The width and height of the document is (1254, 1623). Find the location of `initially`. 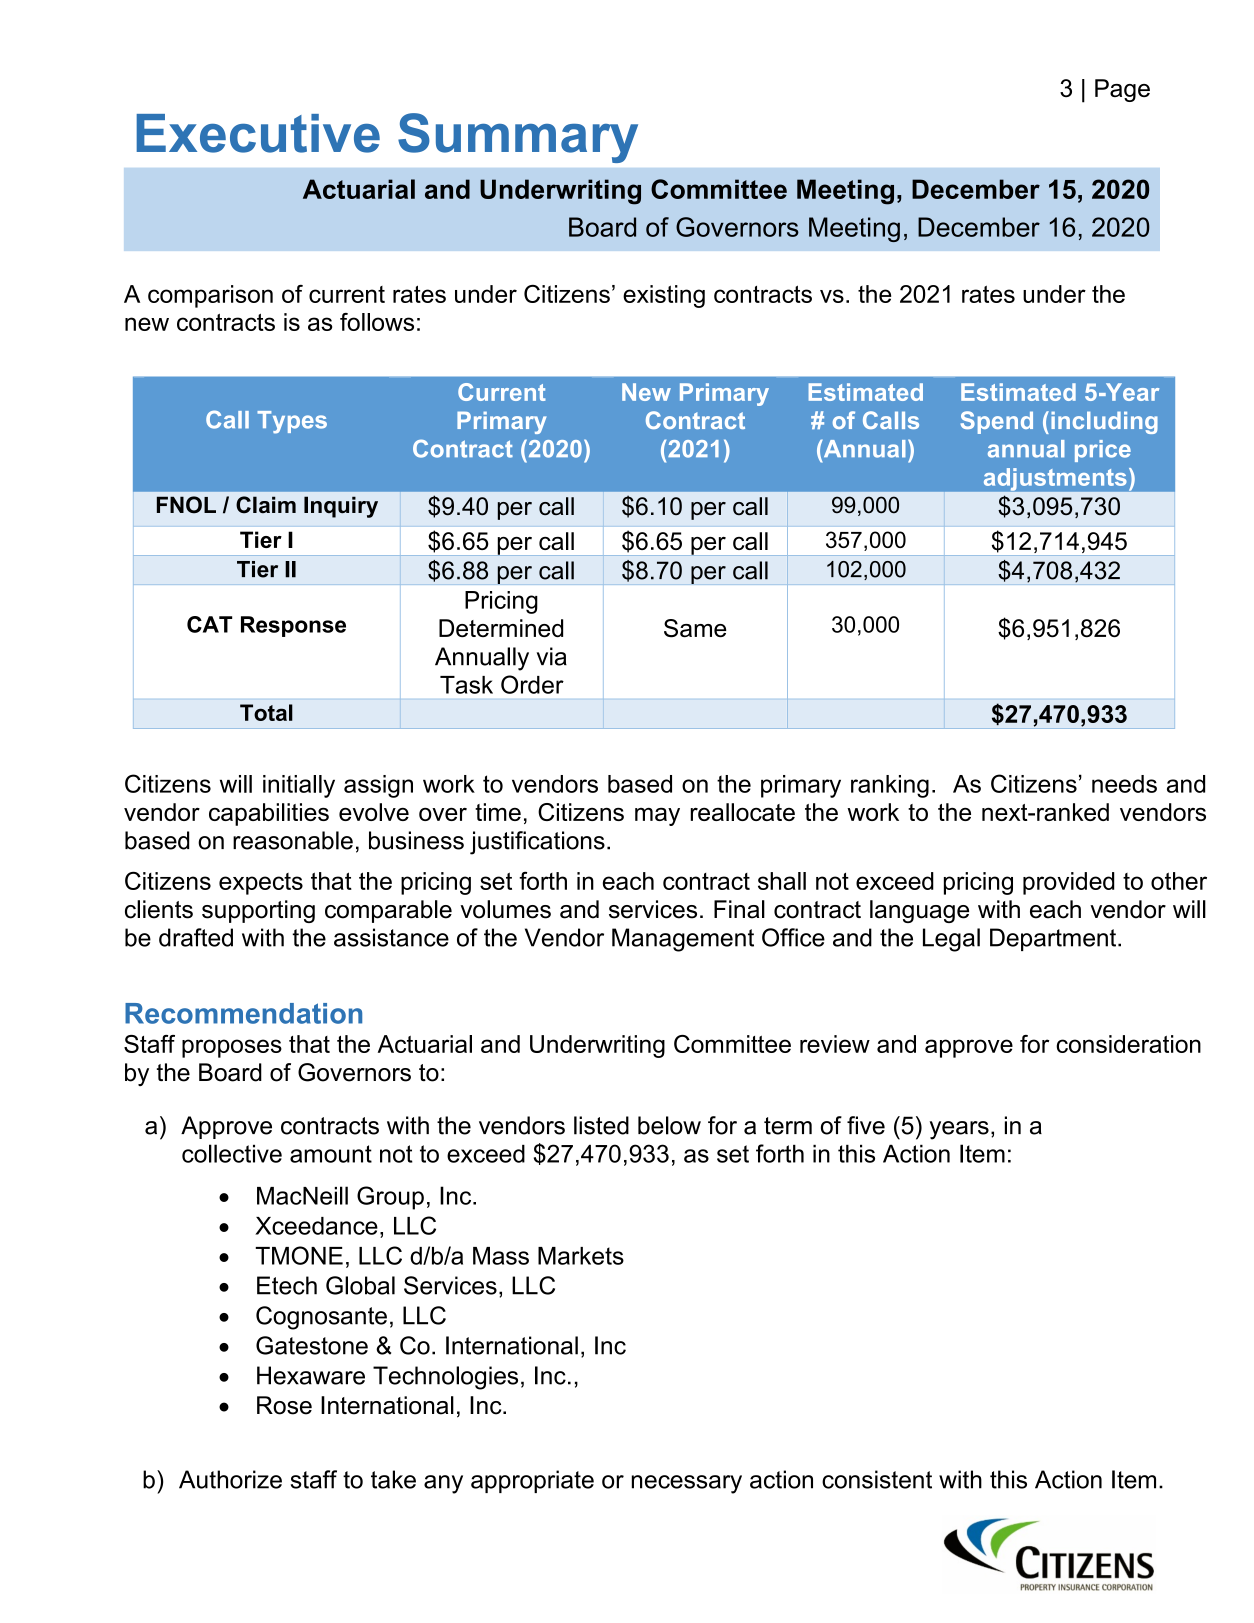

initially is located at coordinates (299, 786).
